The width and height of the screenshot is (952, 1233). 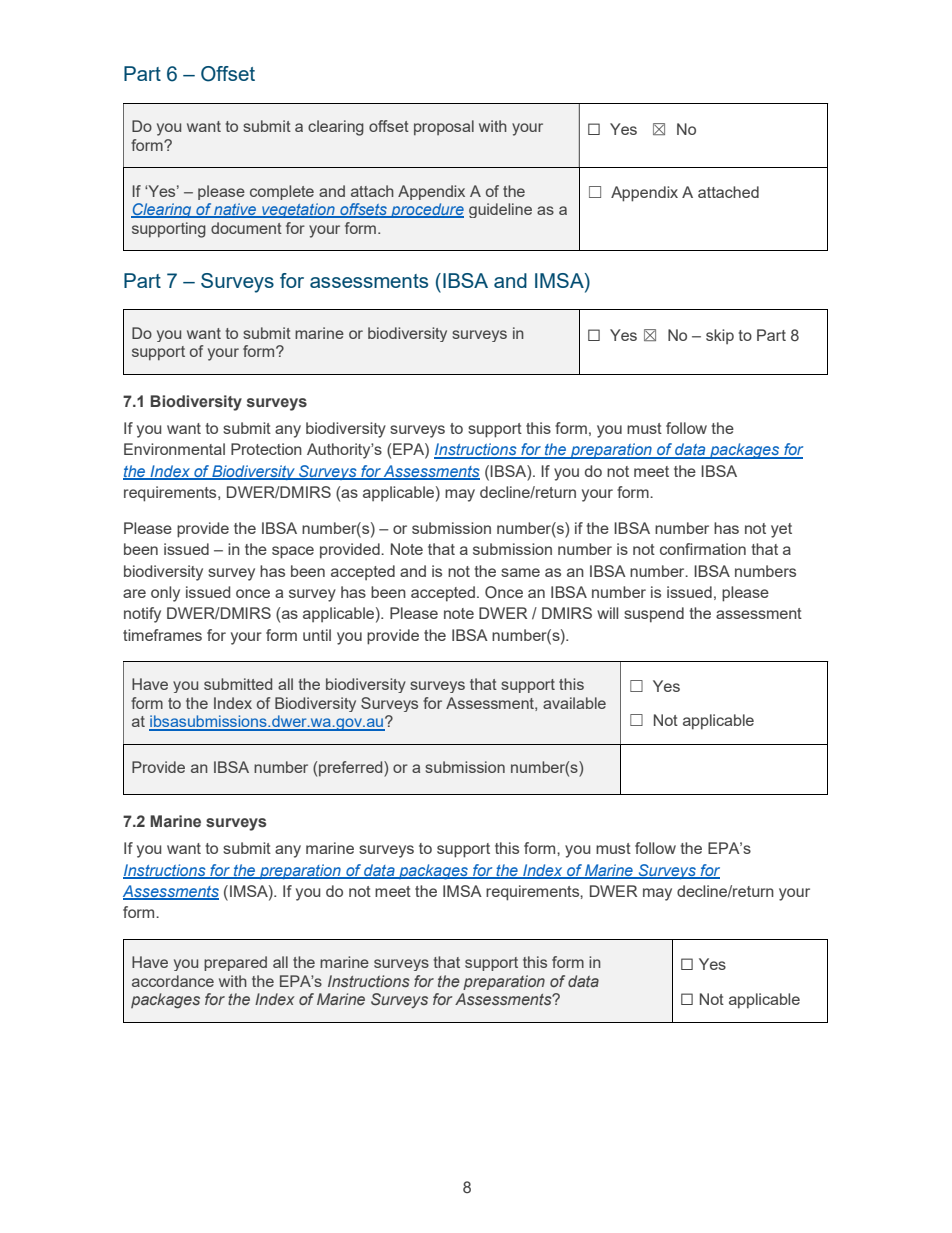 What do you see at coordinates (654, 615) in the screenshot?
I see `suspend` at bounding box center [654, 615].
